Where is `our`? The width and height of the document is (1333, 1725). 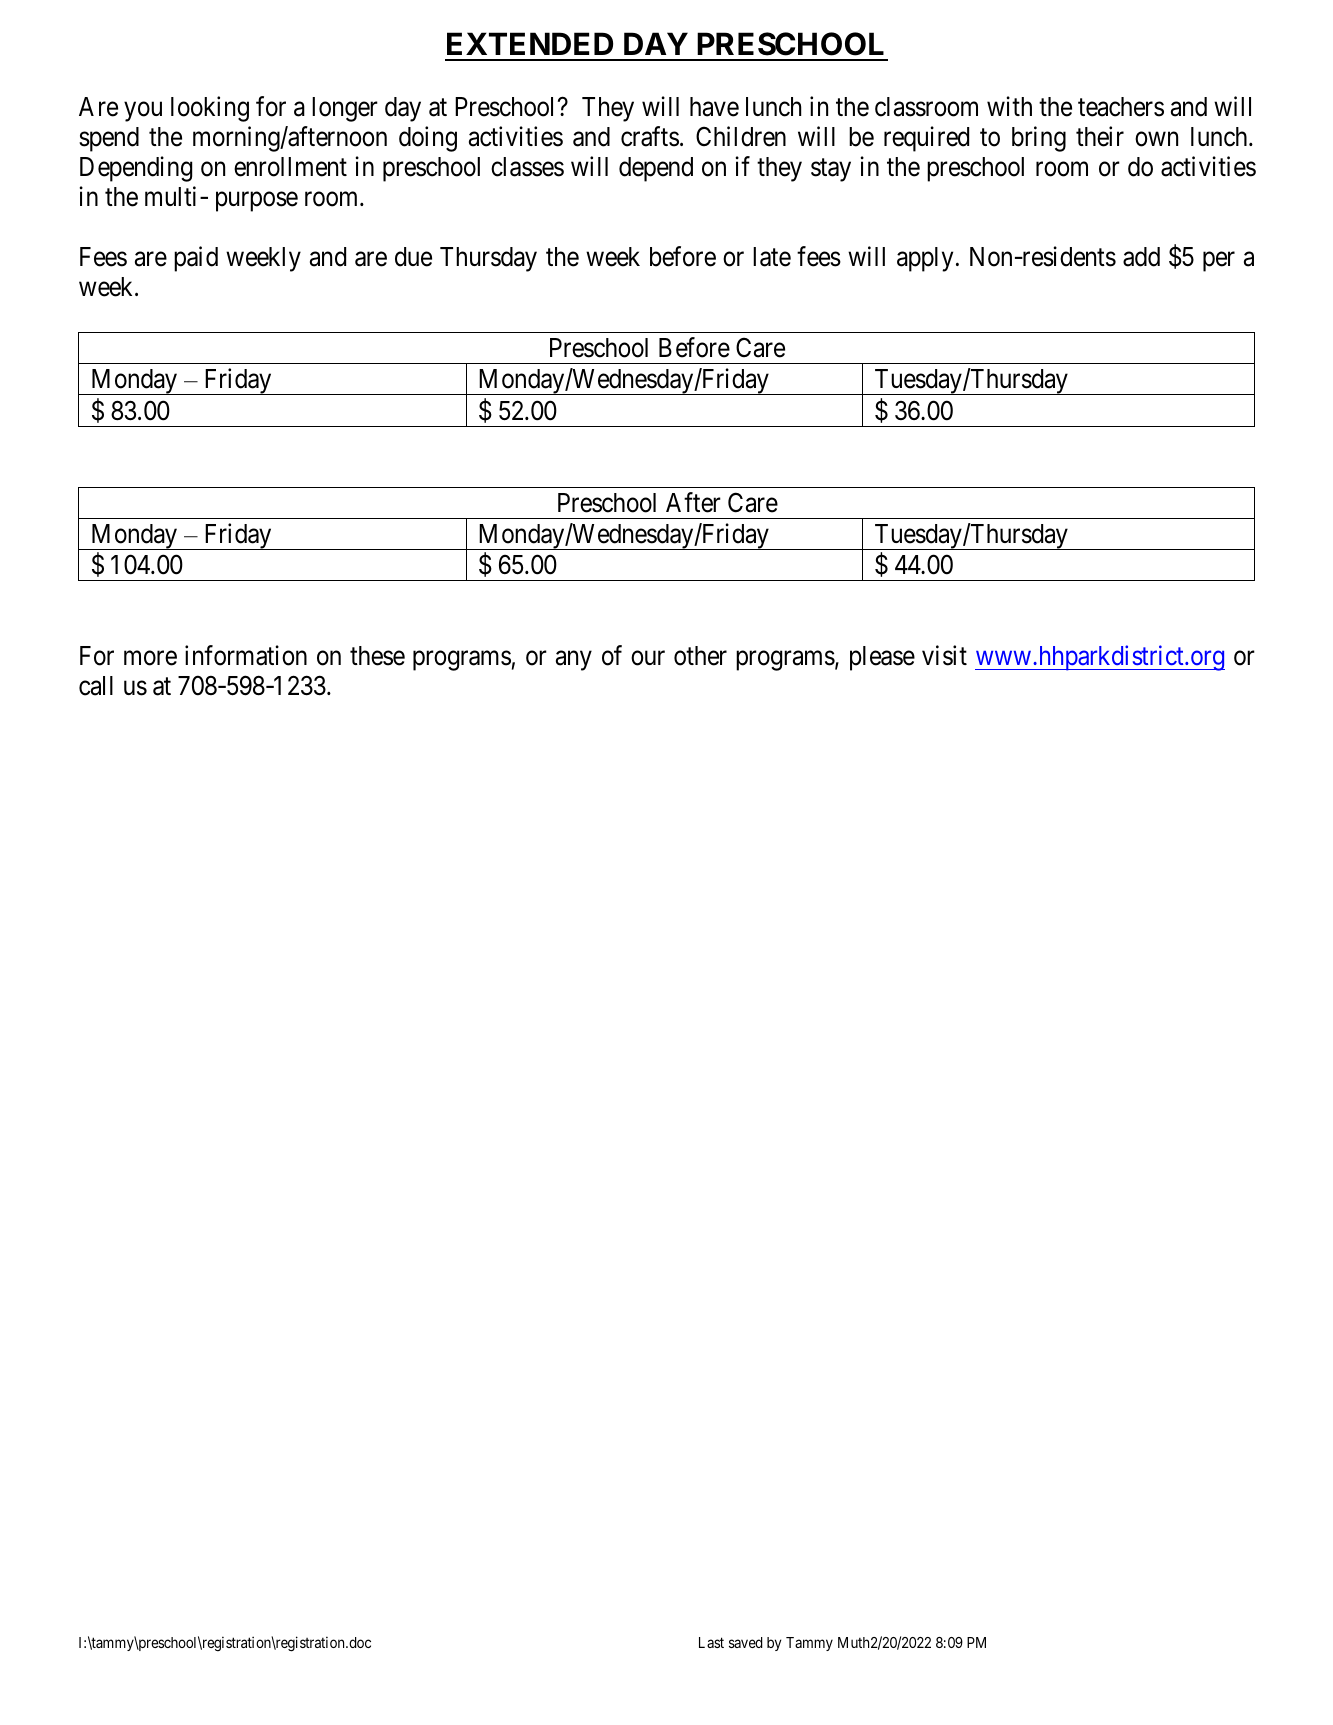
our is located at coordinates (648, 658).
